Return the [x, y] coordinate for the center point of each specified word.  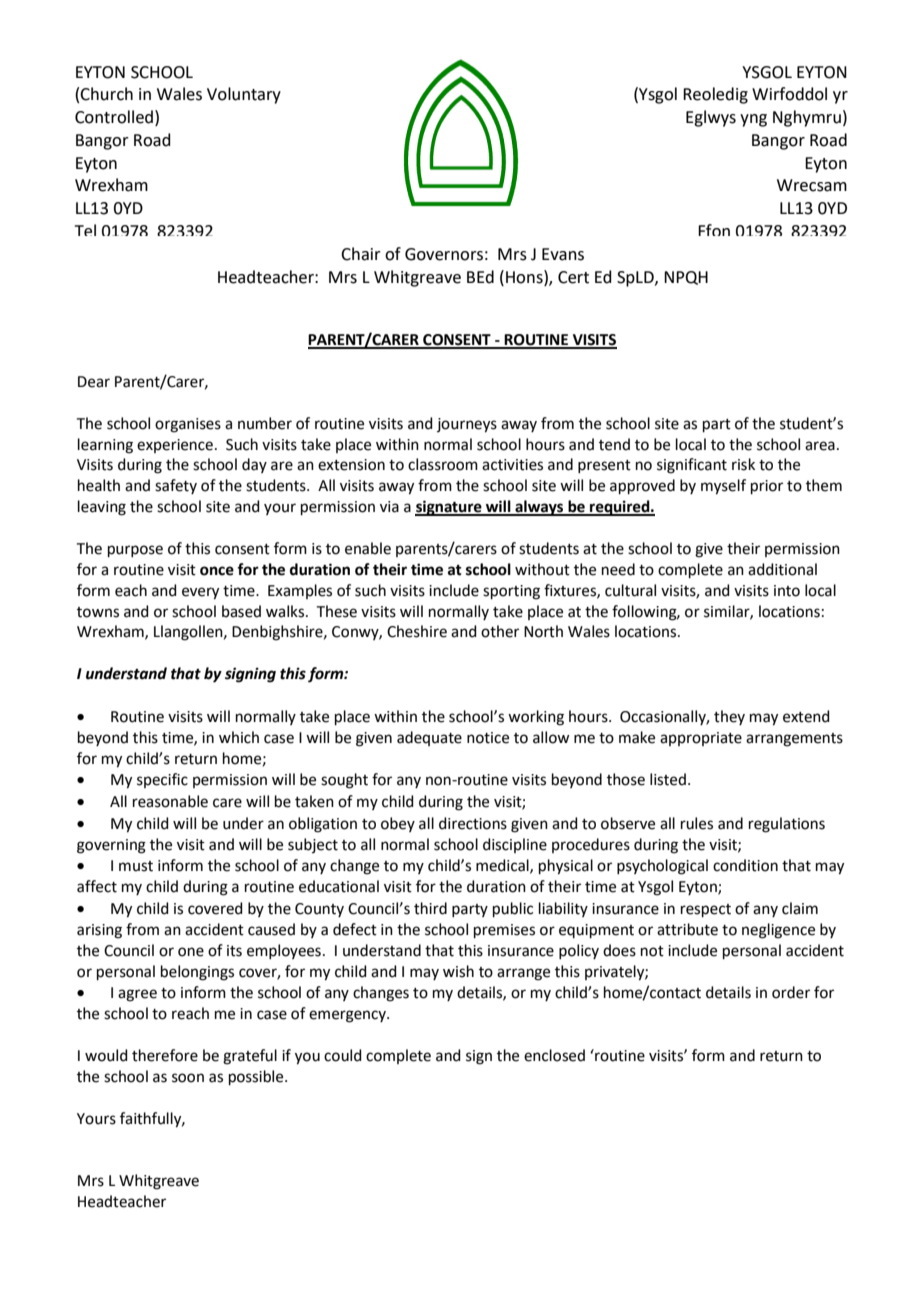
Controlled [114, 117]
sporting [511, 592]
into [787, 591]
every [200, 593]
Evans [563, 254]
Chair [361, 254]
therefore [165, 1055]
